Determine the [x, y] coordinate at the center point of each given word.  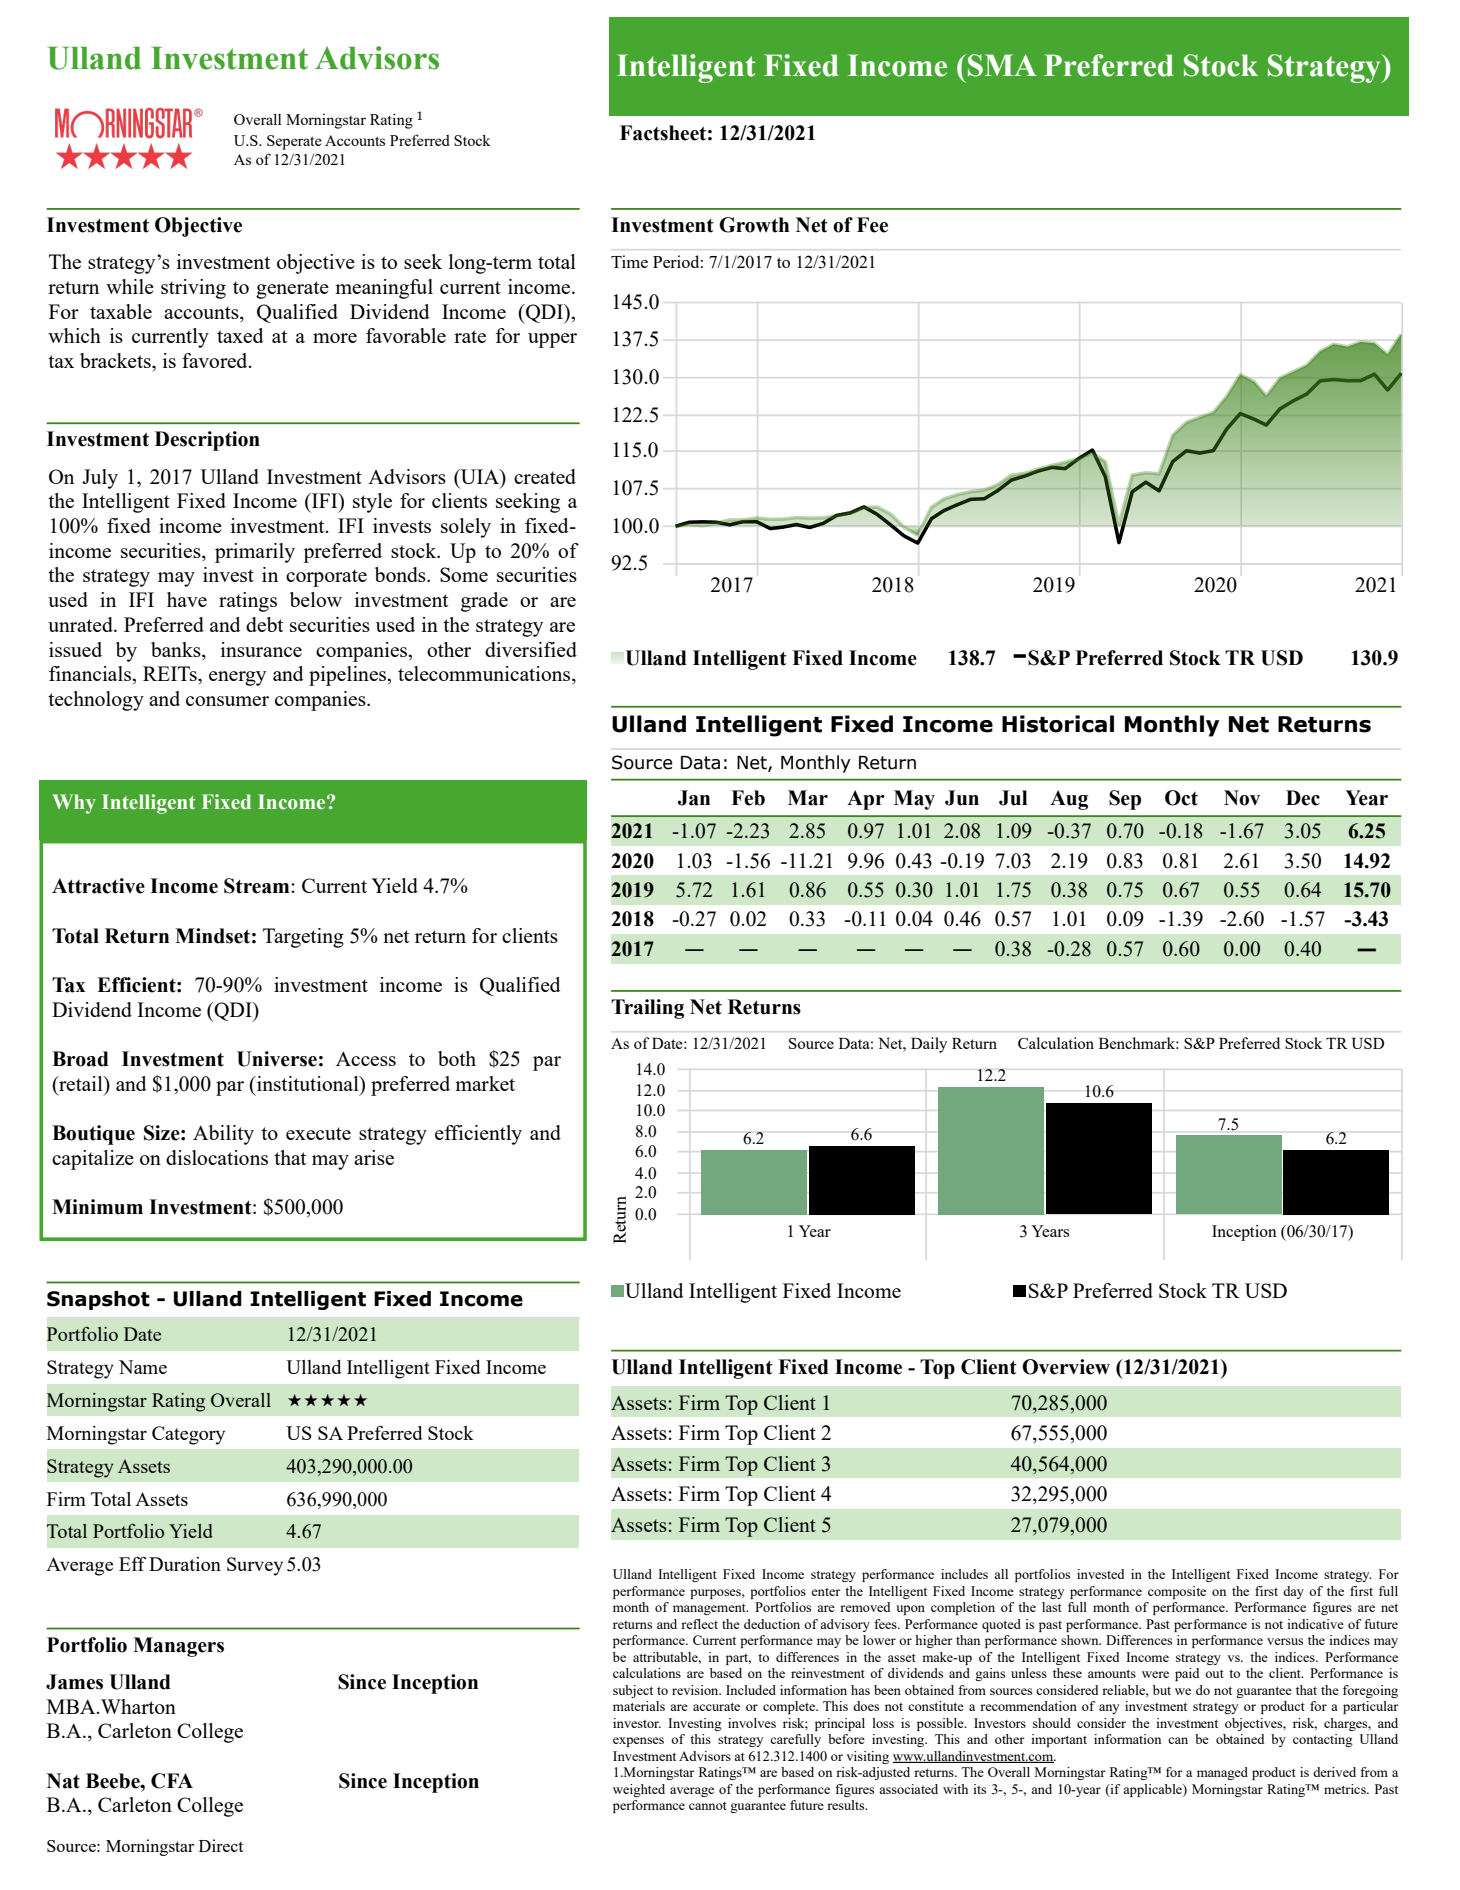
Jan [694, 798]
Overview [1066, 1367]
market [485, 1083]
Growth [754, 225]
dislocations [217, 1157]
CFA [172, 1781]
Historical [1058, 724]
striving [193, 289]
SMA [1002, 65]
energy [237, 678]
